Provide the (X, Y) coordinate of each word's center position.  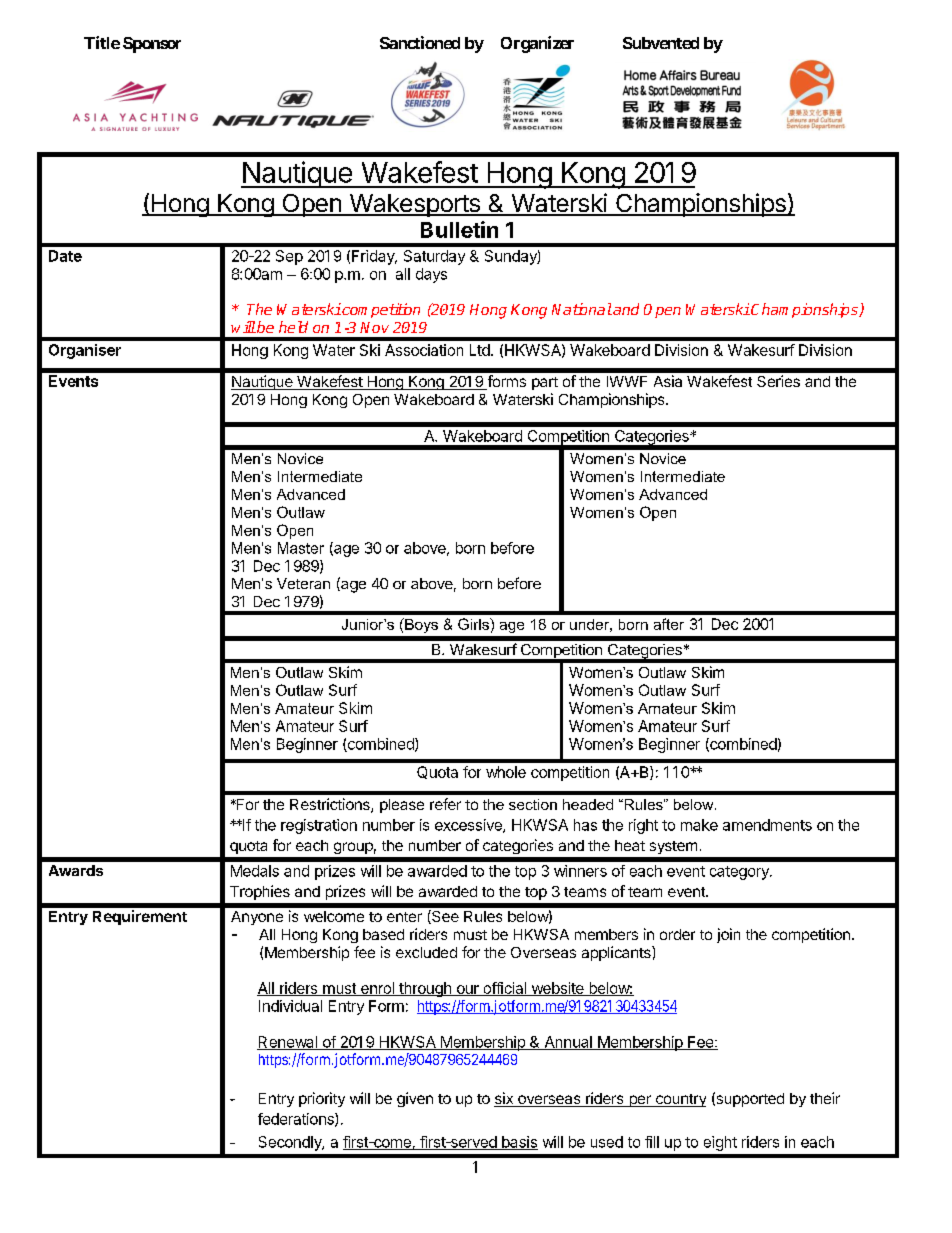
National (582, 309)
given (415, 1099)
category (740, 873)
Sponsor (152, 45)
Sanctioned (420, 42)
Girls (474, 624)
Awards (76, 870)
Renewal (288, 1043)
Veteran (303, 583)
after (669, 624)
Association (424, 350)
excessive (469, 826)
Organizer (537, 44)
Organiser (85, 351)
